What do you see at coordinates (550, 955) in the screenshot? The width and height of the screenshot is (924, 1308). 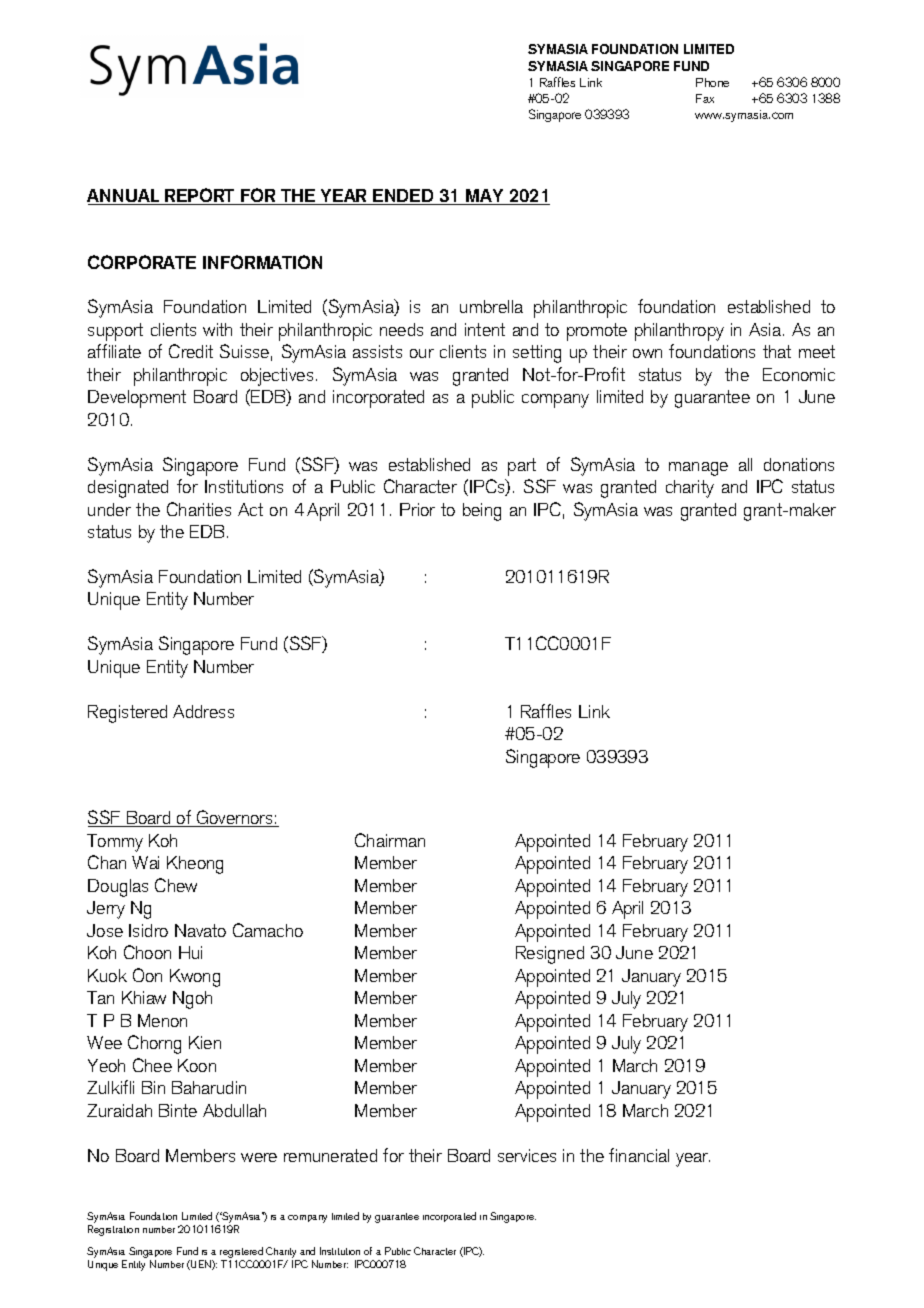 I see `Resigned` at bounding box center [550, 955].
